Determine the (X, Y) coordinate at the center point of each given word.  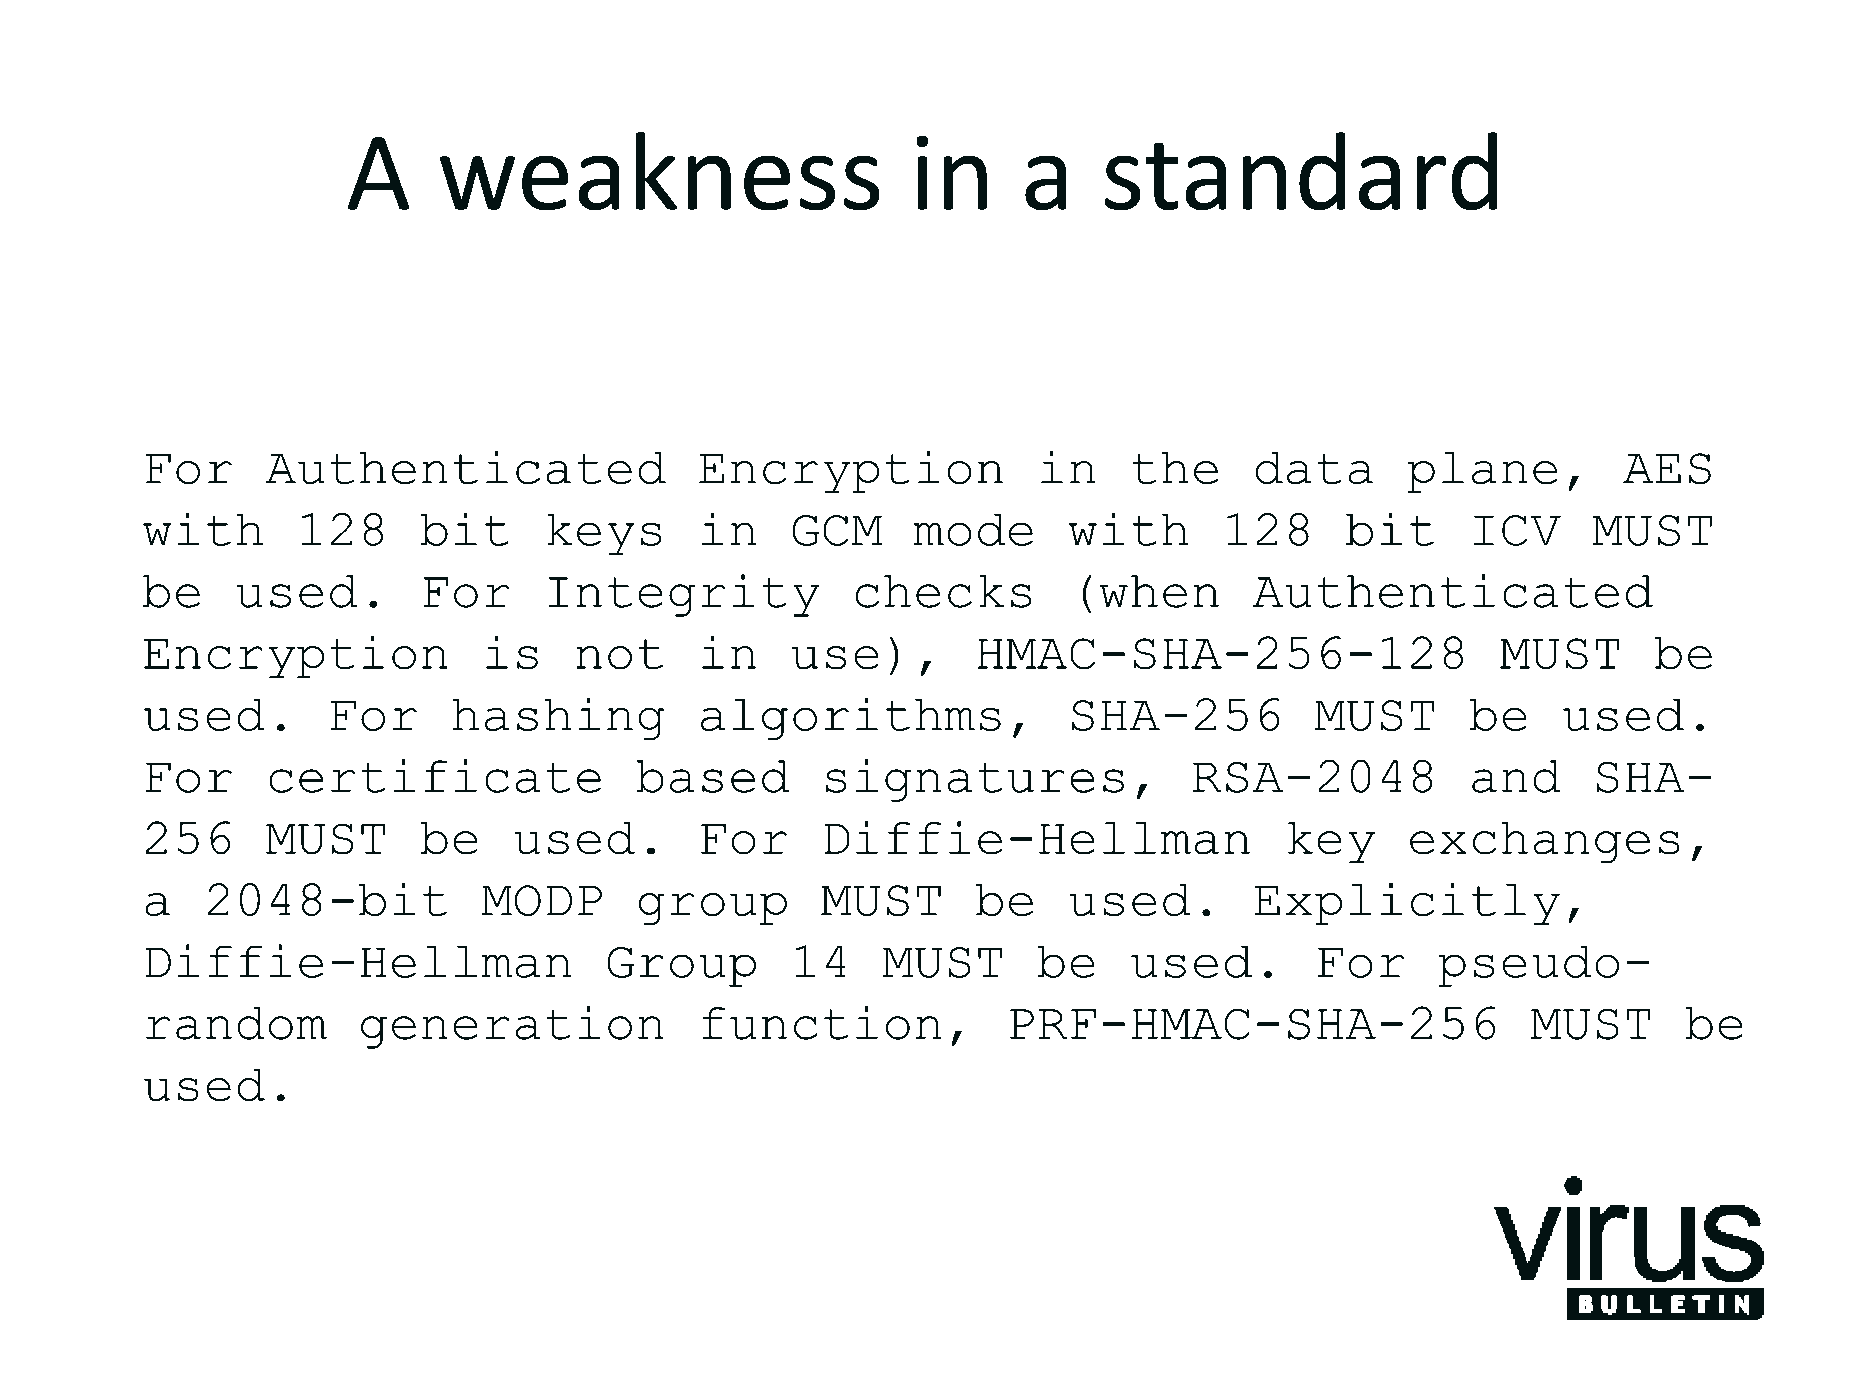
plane (1482, 472)
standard (1301, 171)
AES (1667, 469)
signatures (975, 780)
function (821, 1023)
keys (605, 534)
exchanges (1545, 843)
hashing (558, 718)
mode (973, 529)
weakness (660, 171)
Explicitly (1407, 903)
